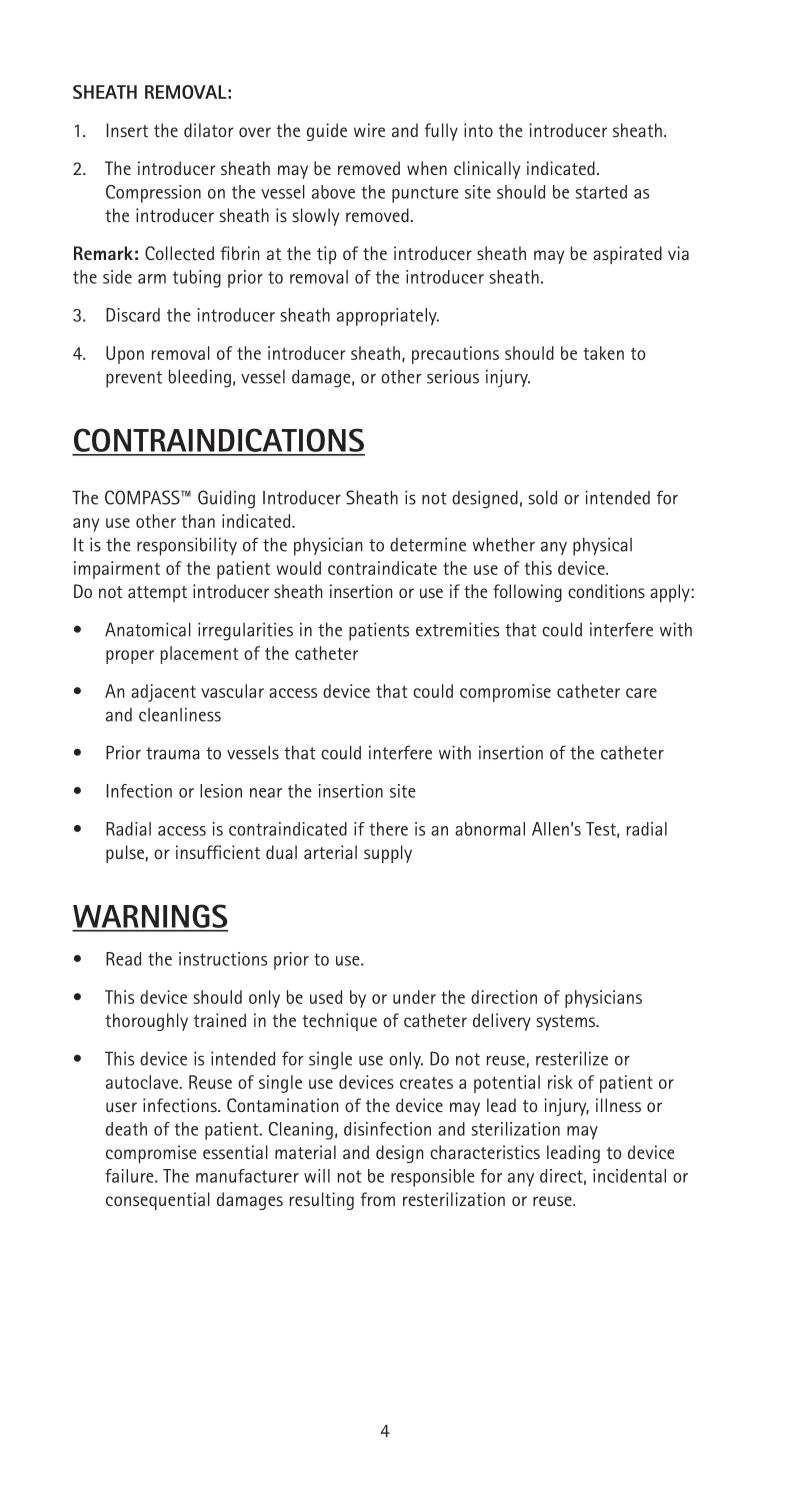  Describe the element at coordinates (199, 655) in the screenshot. I see `placement` at that location.
